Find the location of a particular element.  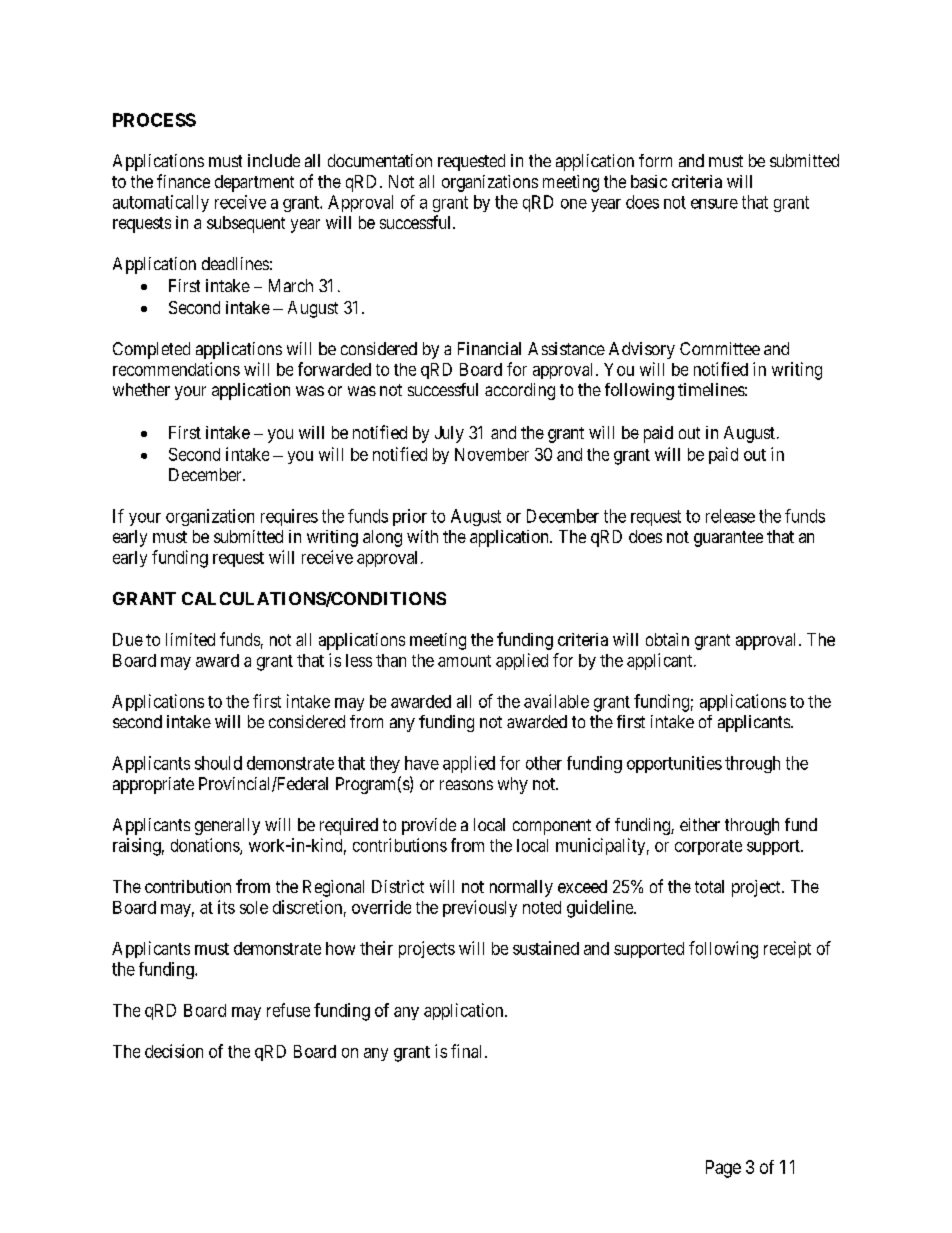

either is located at coordinates (700, 824).
